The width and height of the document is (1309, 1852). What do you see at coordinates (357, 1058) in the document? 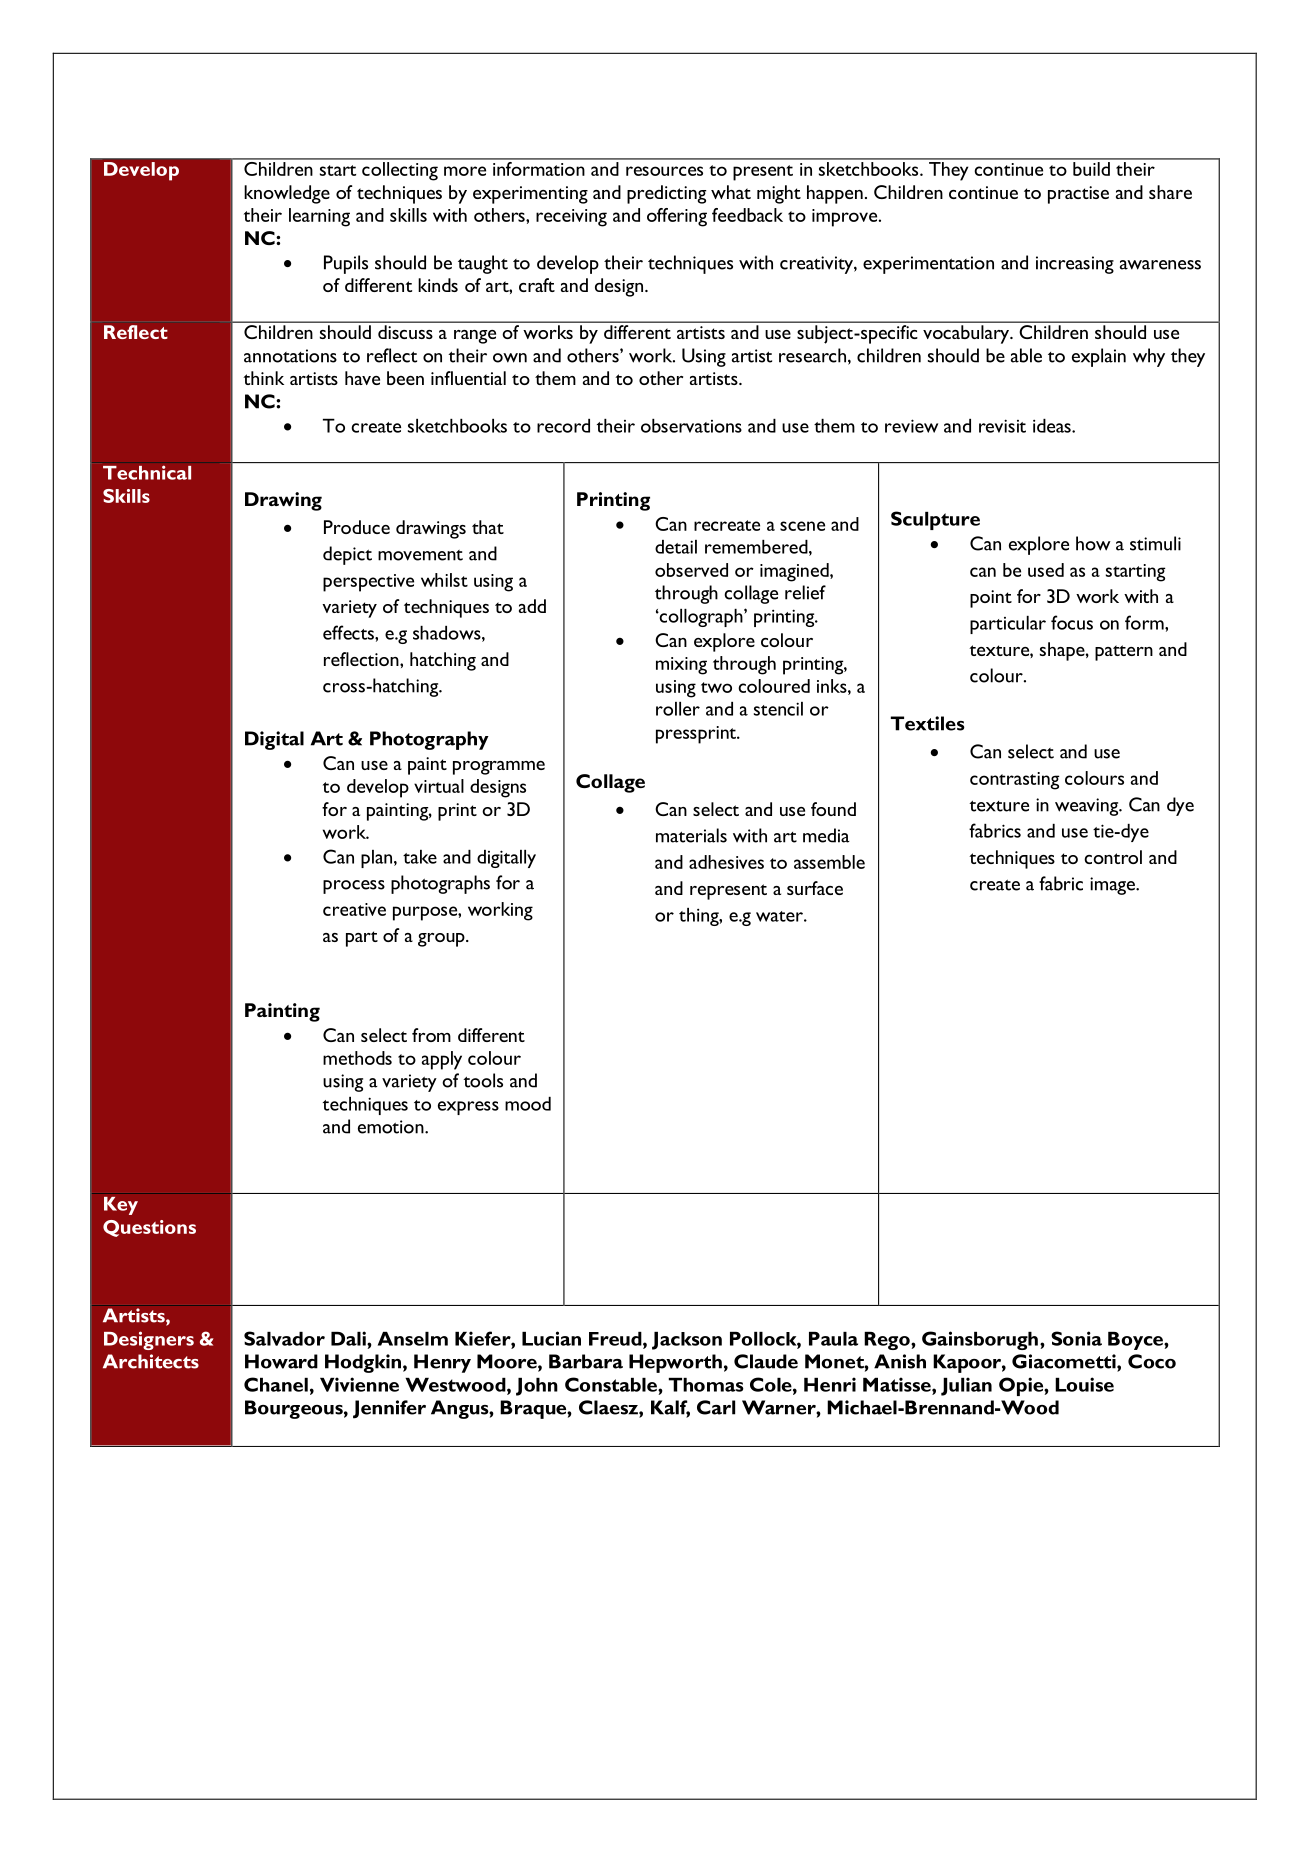
I see `methods` at bounding box center [357, 1058].
